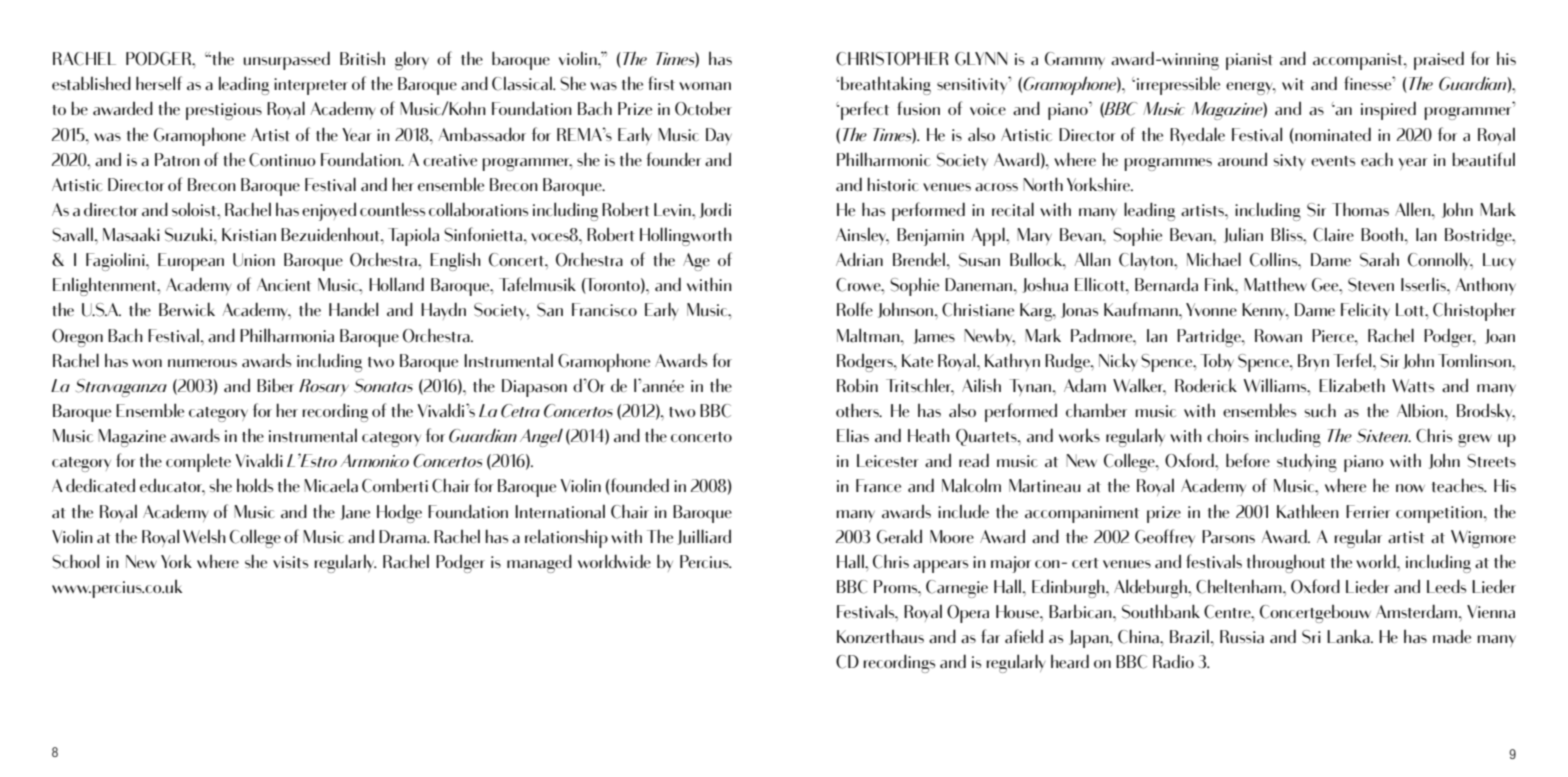 This image has width=1568, height=777. What do you see at coordinates (198, 462) in the image?
I see `complete` at bounding box center [198, 462].
